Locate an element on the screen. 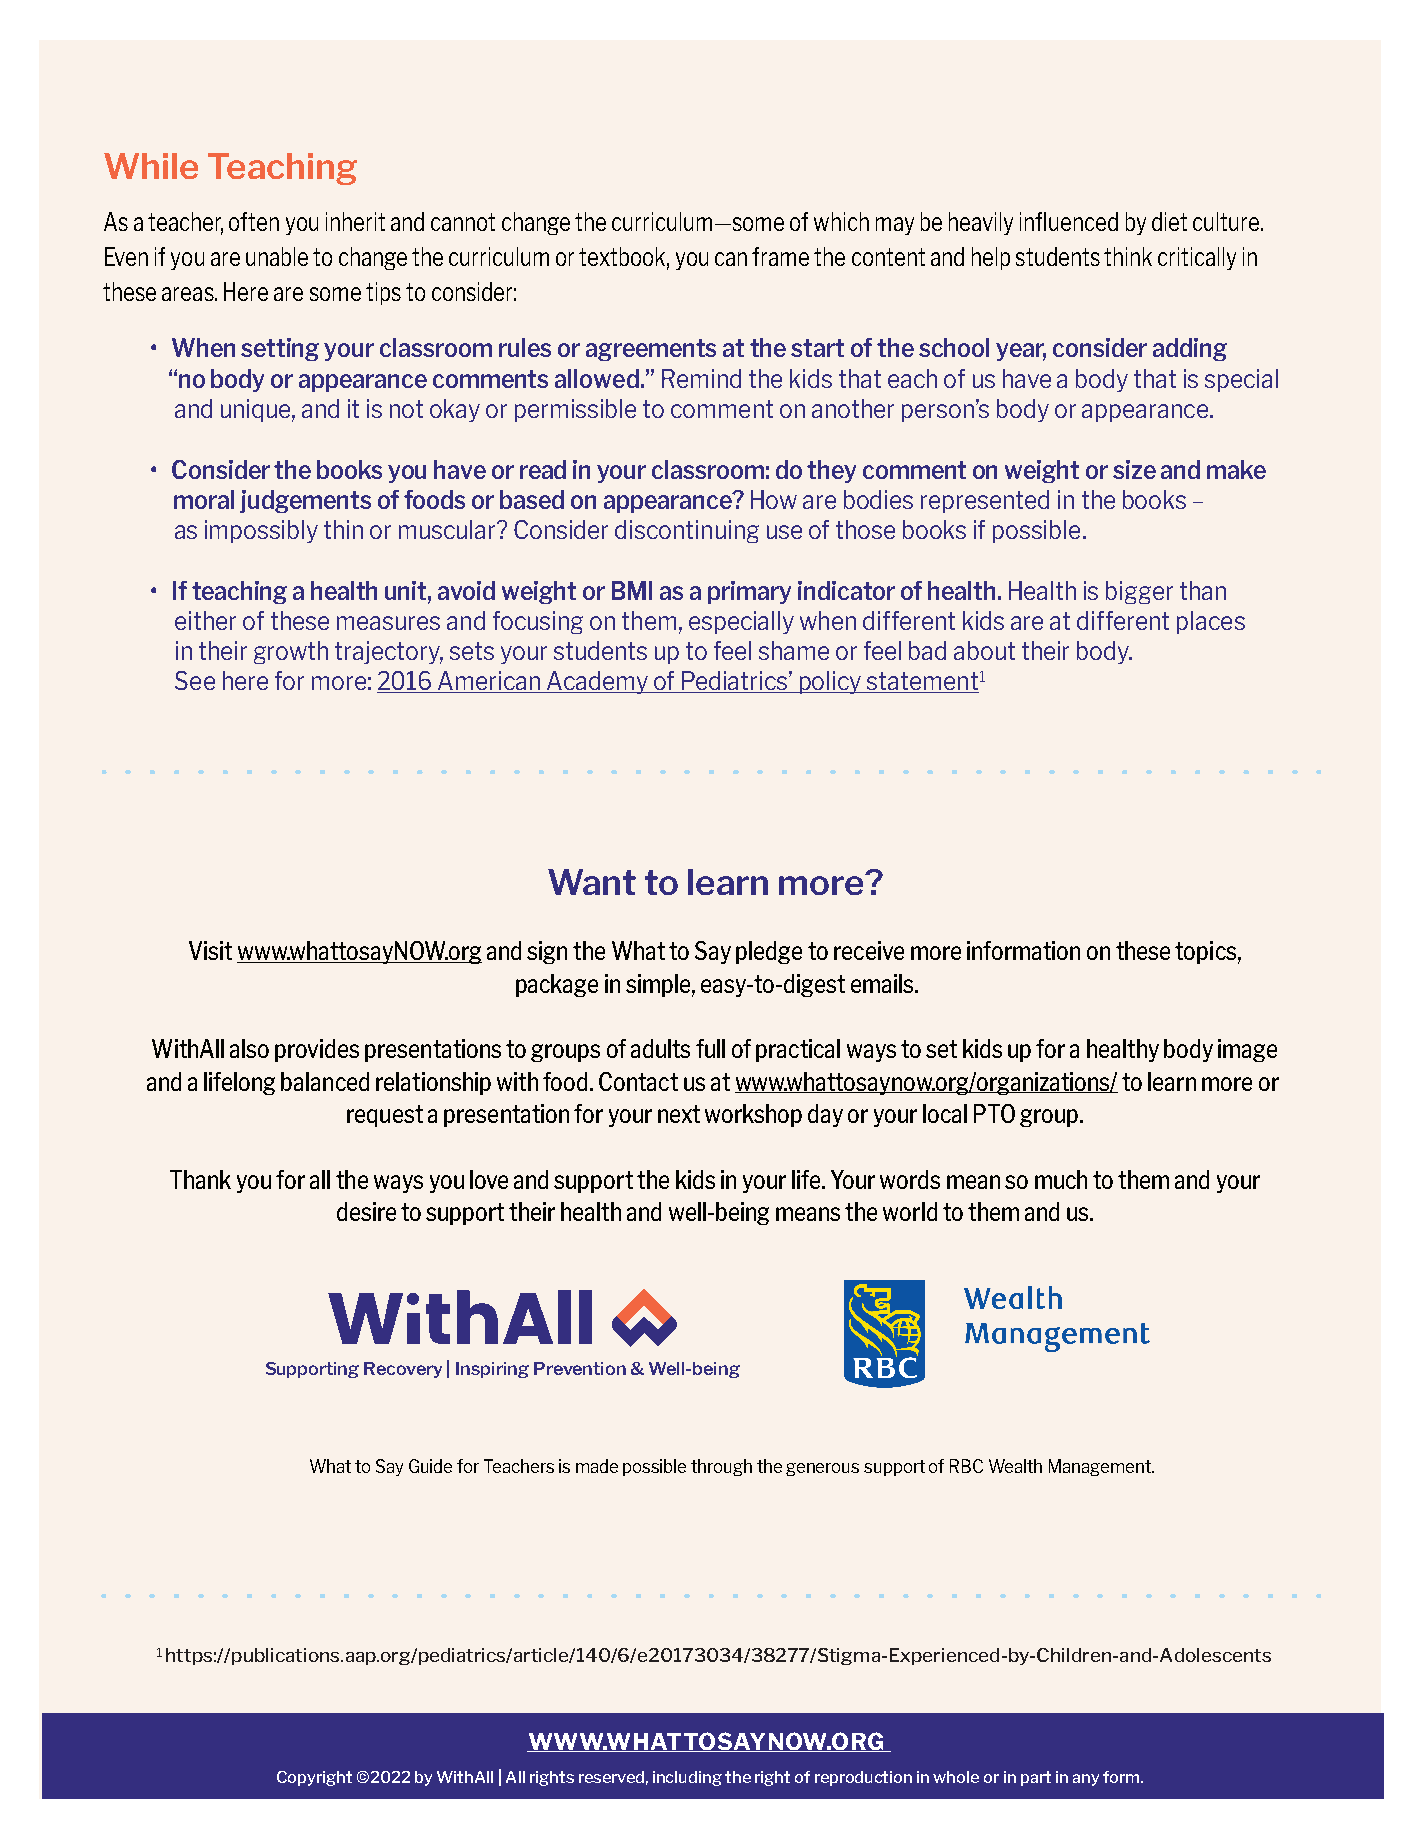  through is located at coordinates (721, 1467).
